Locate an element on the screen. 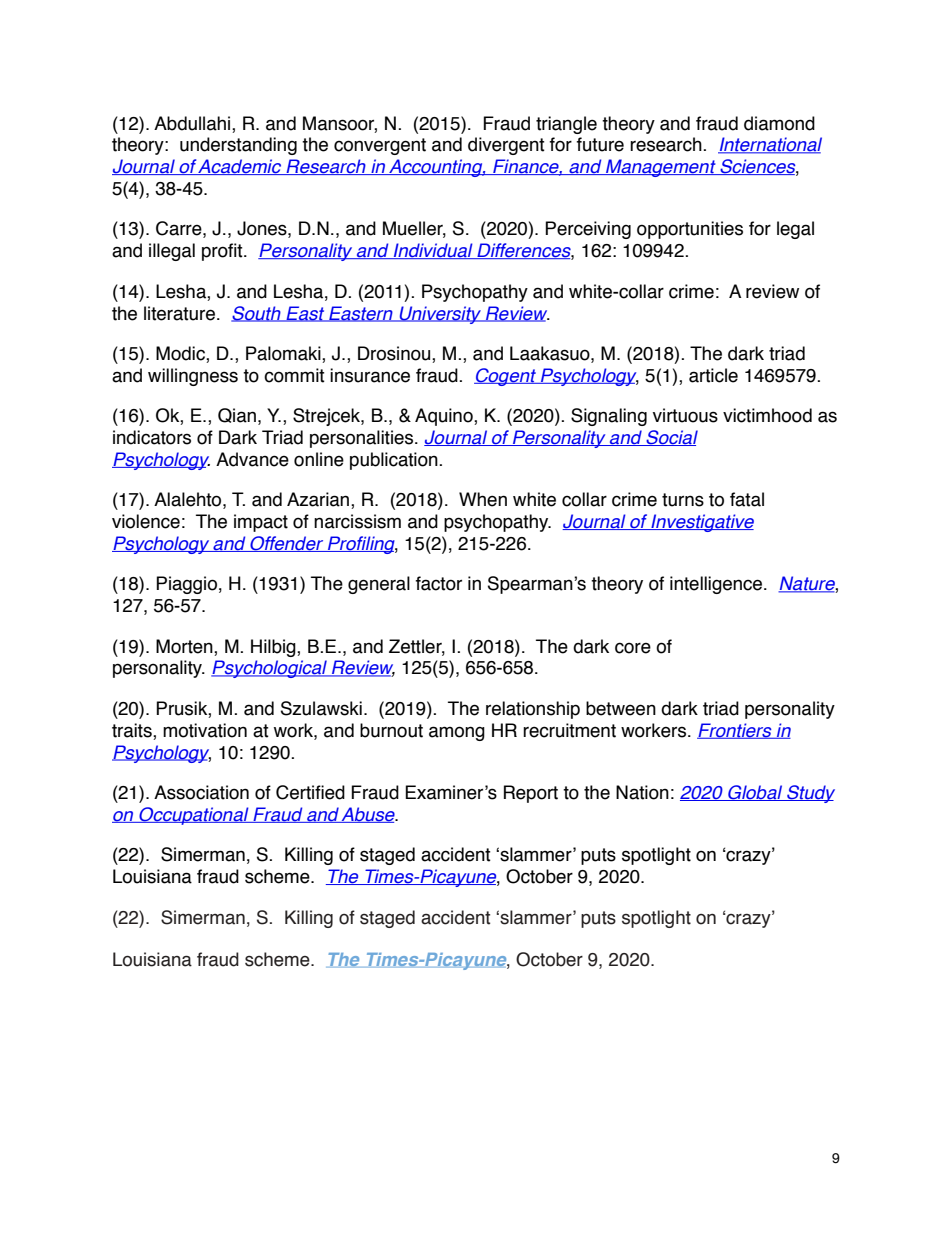 The width and height of the screenshot is (952, 1233). fatal is located at coordinates (747, 499).
